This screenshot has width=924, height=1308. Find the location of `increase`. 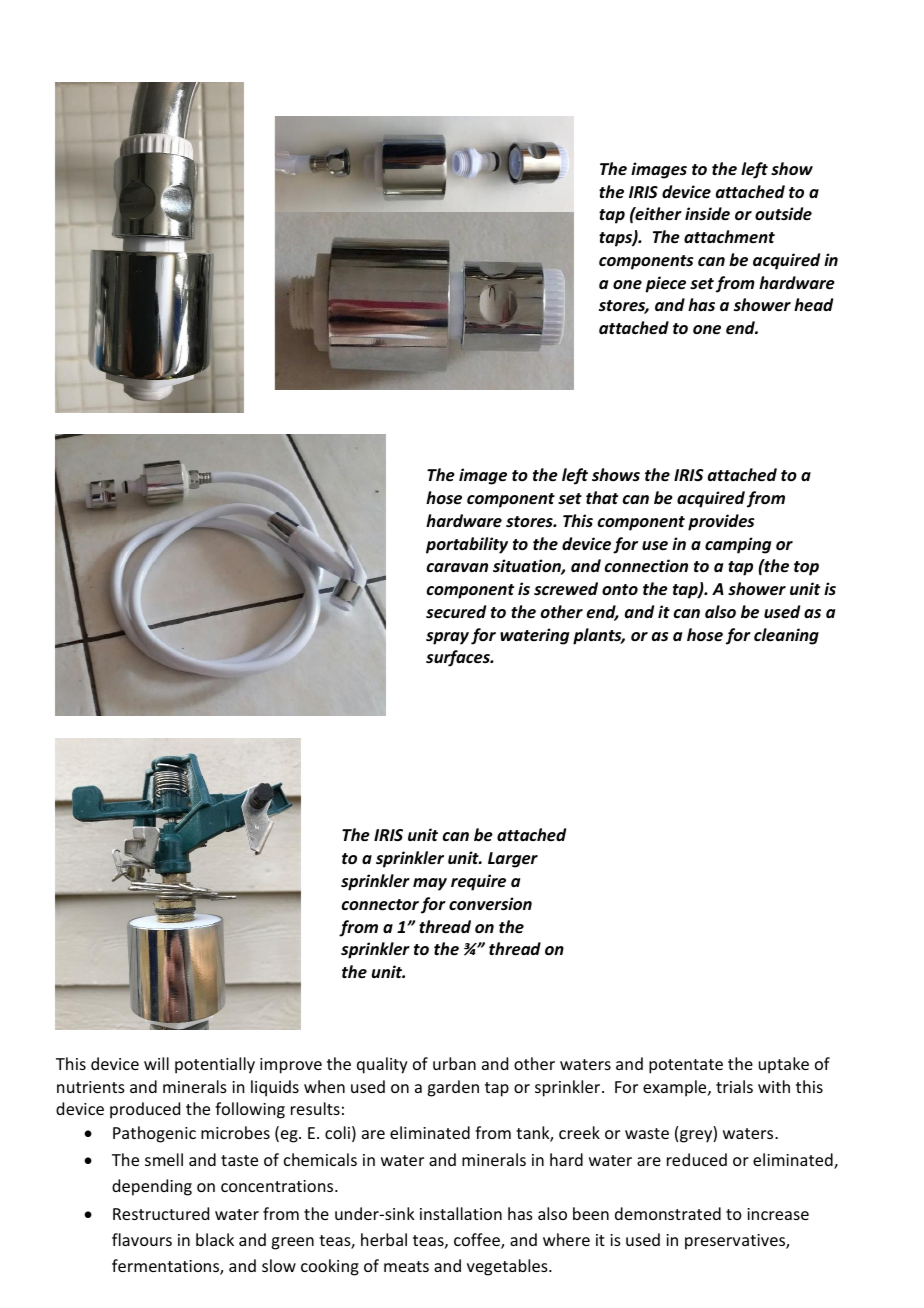

increase is located at coordinates (778, 1214).
